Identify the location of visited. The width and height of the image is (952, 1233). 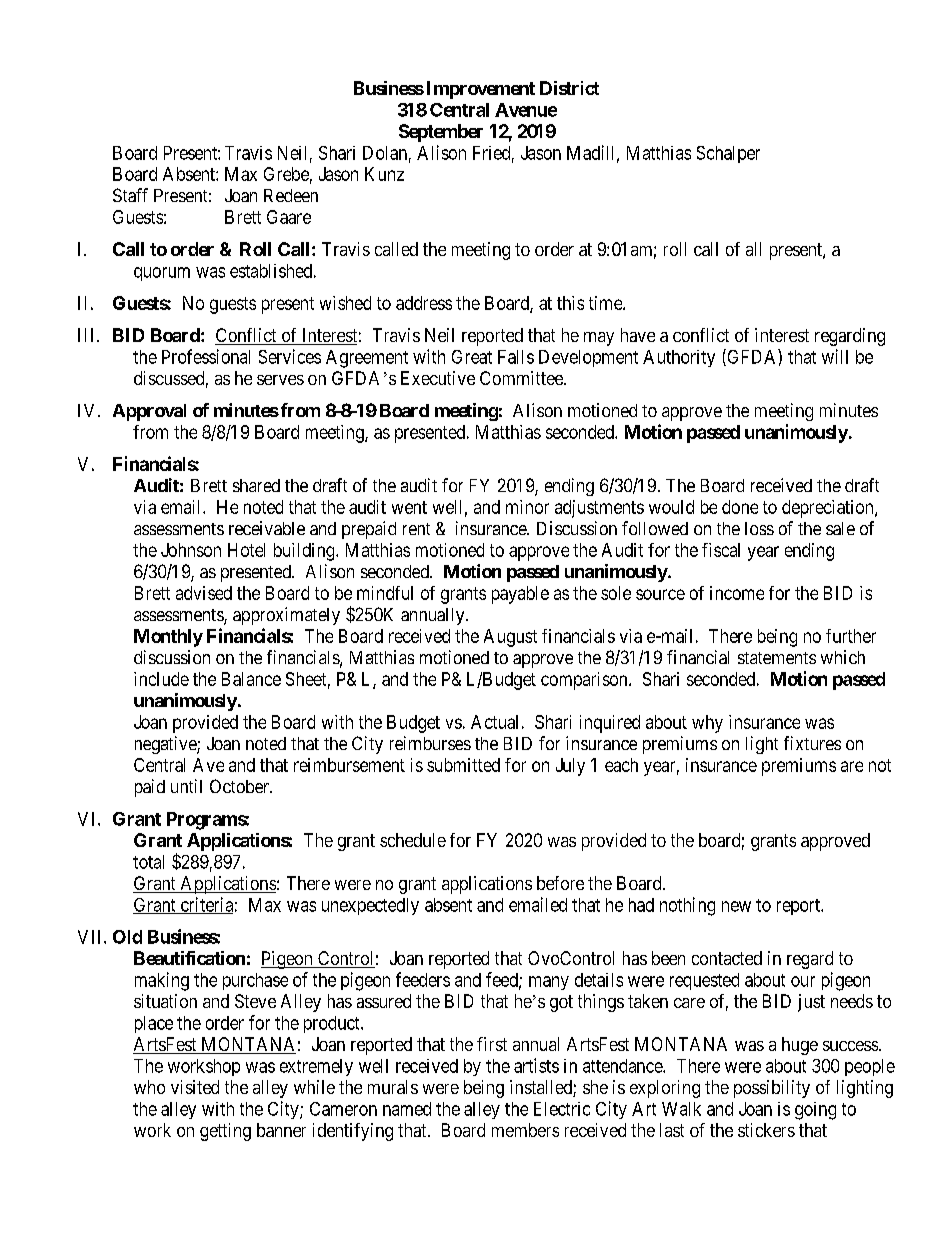
(195, 1087).
